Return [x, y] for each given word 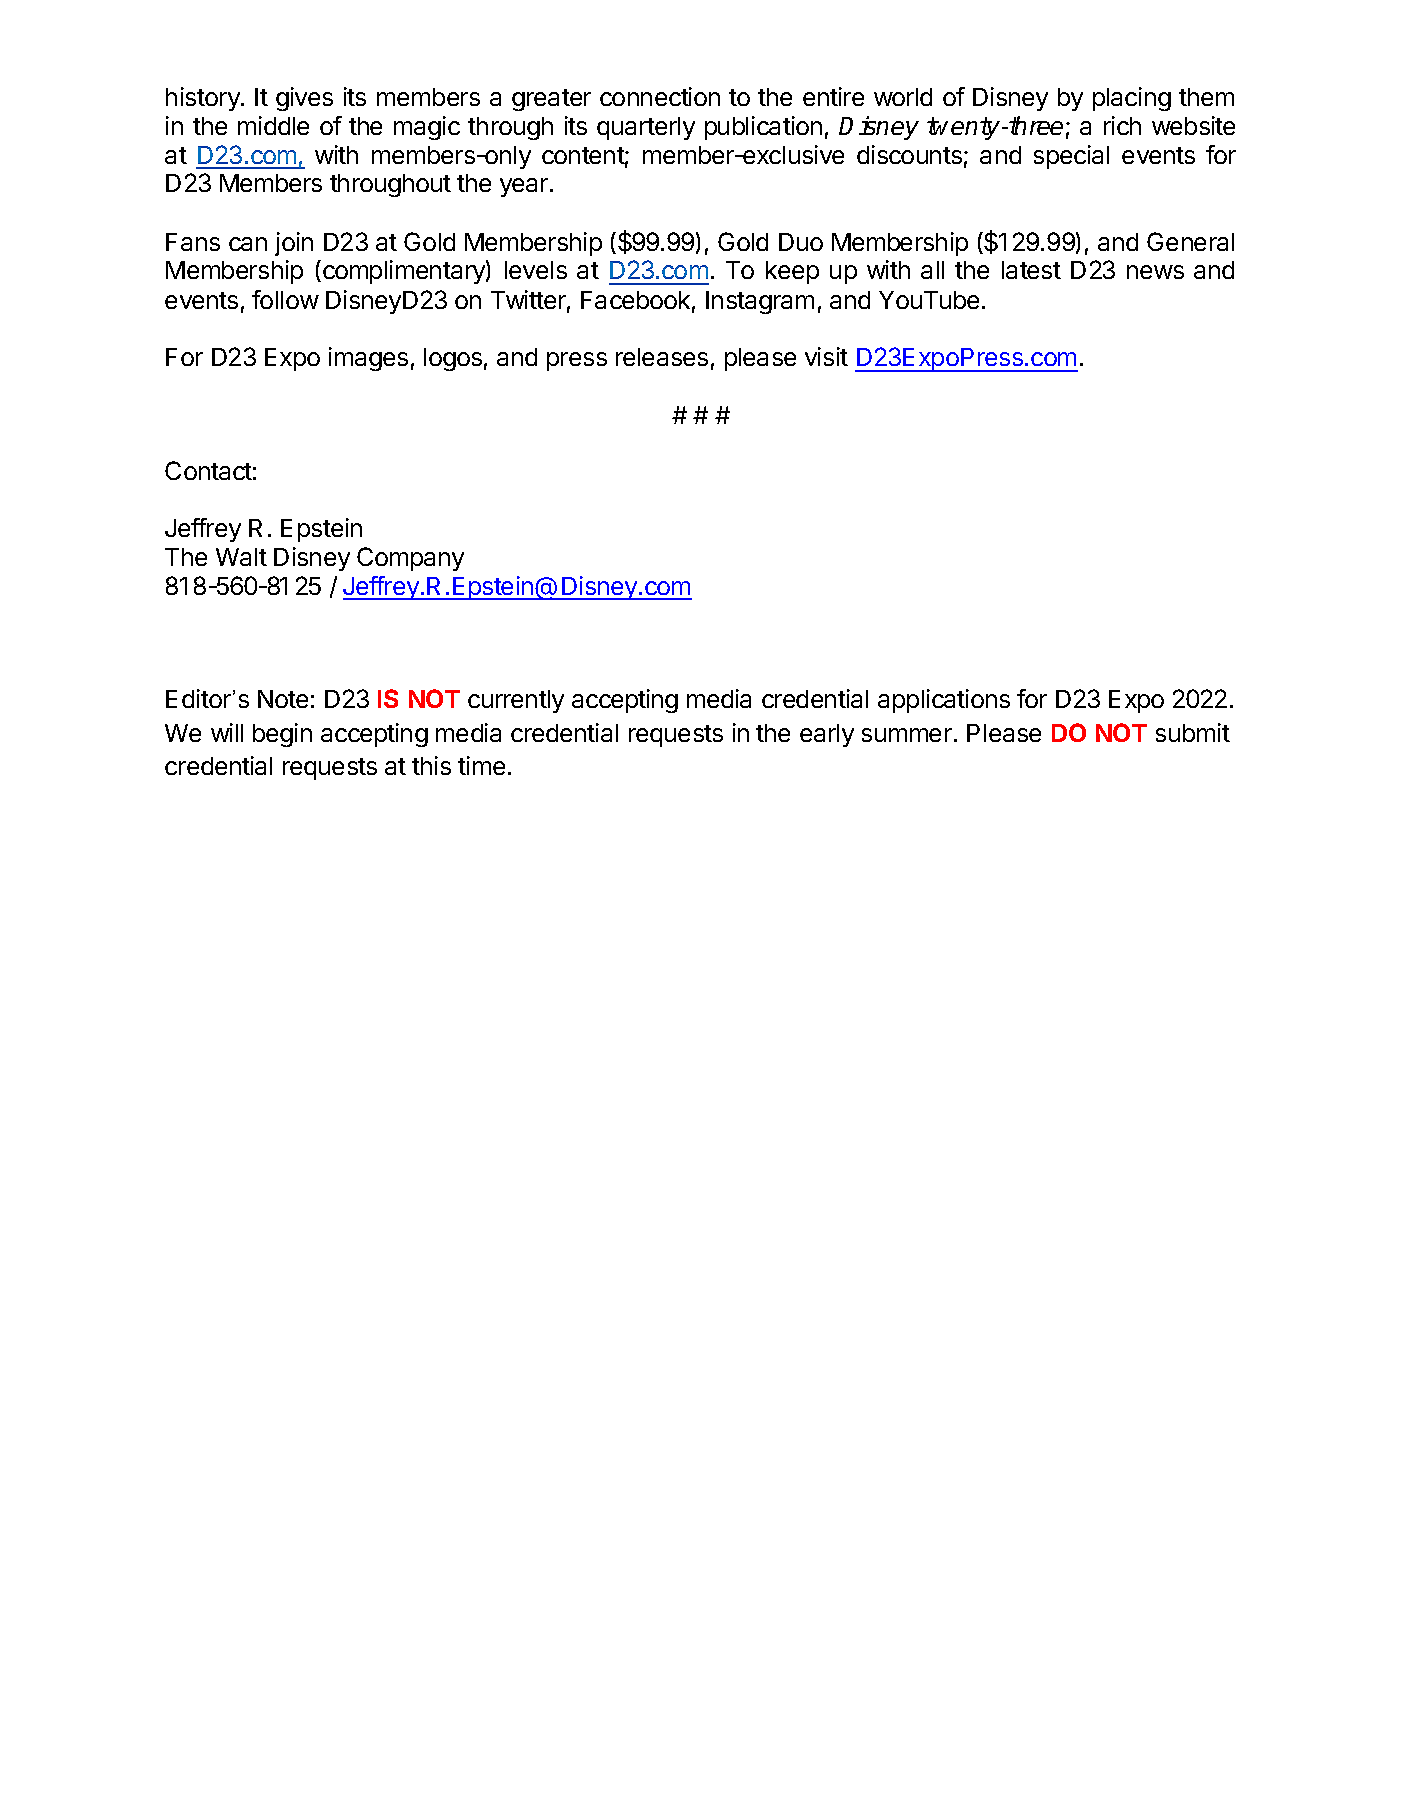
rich [1122, 125]
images [368, 359]
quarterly [646, 128]
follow [285, 299]
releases [662, 357]
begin [282, 735]
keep [792, 272]
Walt [241, 557]
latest [1031, 270]
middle [273, 125]
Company [410, 559]
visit [826, 356]
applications [944, 701]
